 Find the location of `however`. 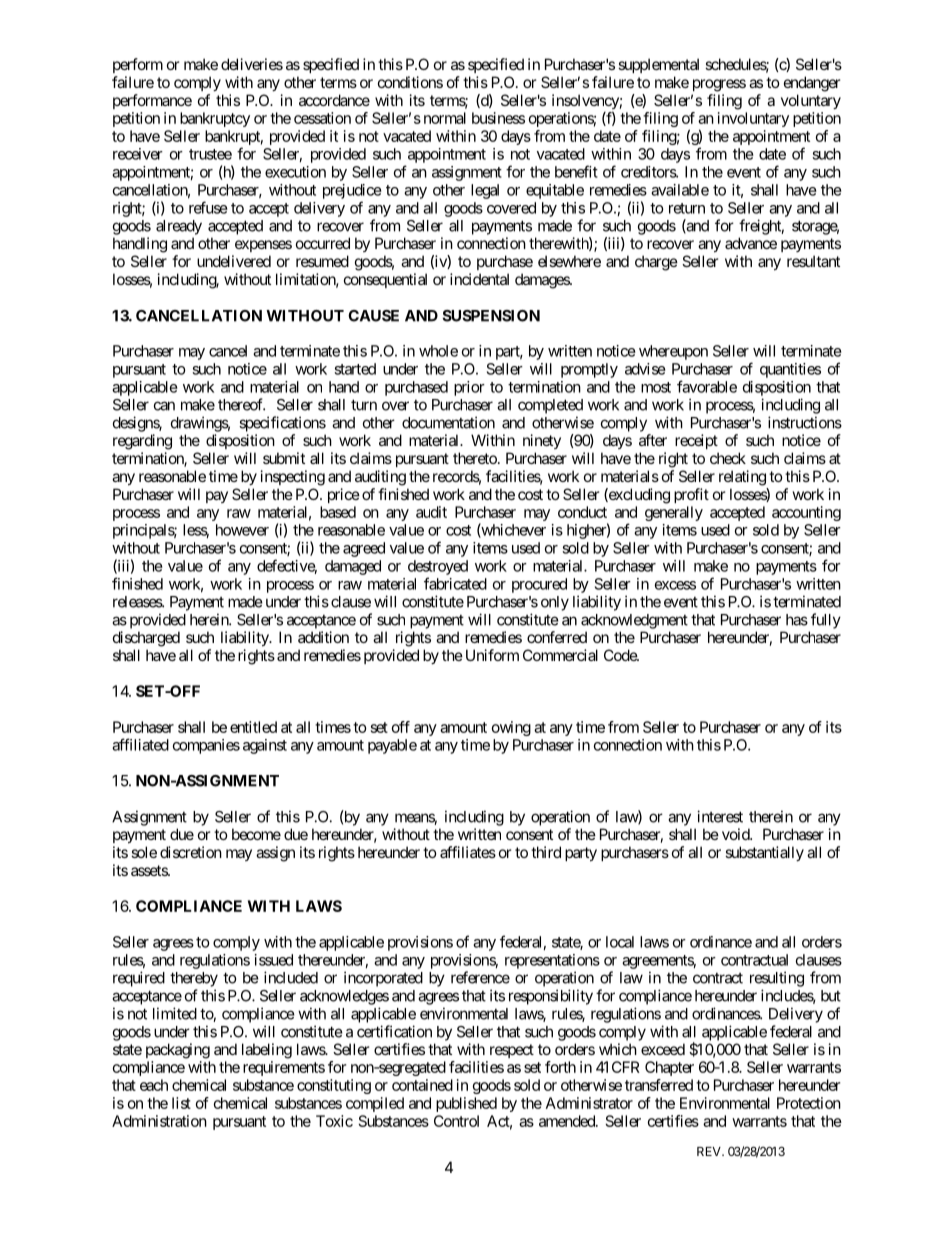

however is located at coordinates (242, 530).
